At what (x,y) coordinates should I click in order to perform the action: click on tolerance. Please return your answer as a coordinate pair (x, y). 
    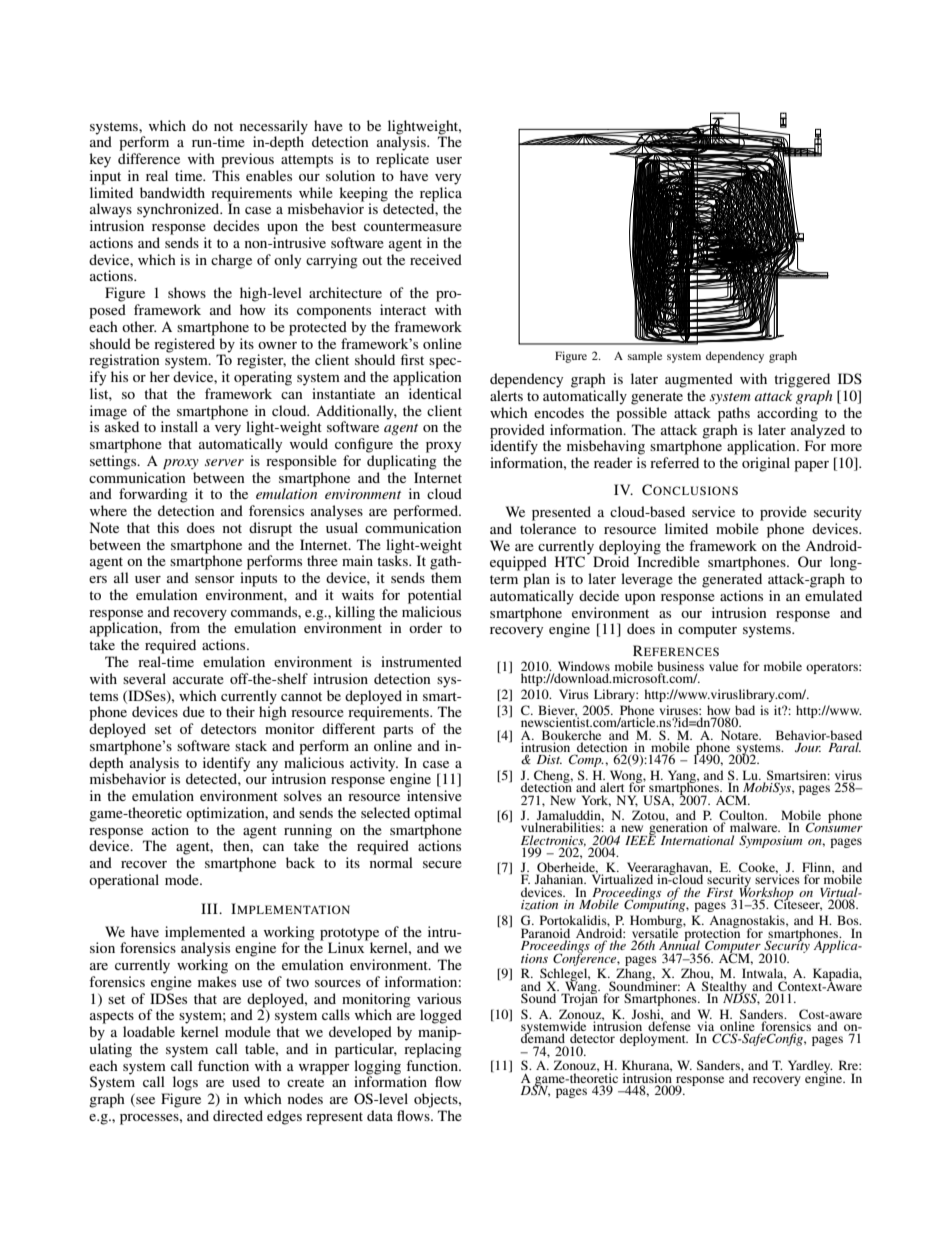
    Looking at the image, I should click on (548, 528).
